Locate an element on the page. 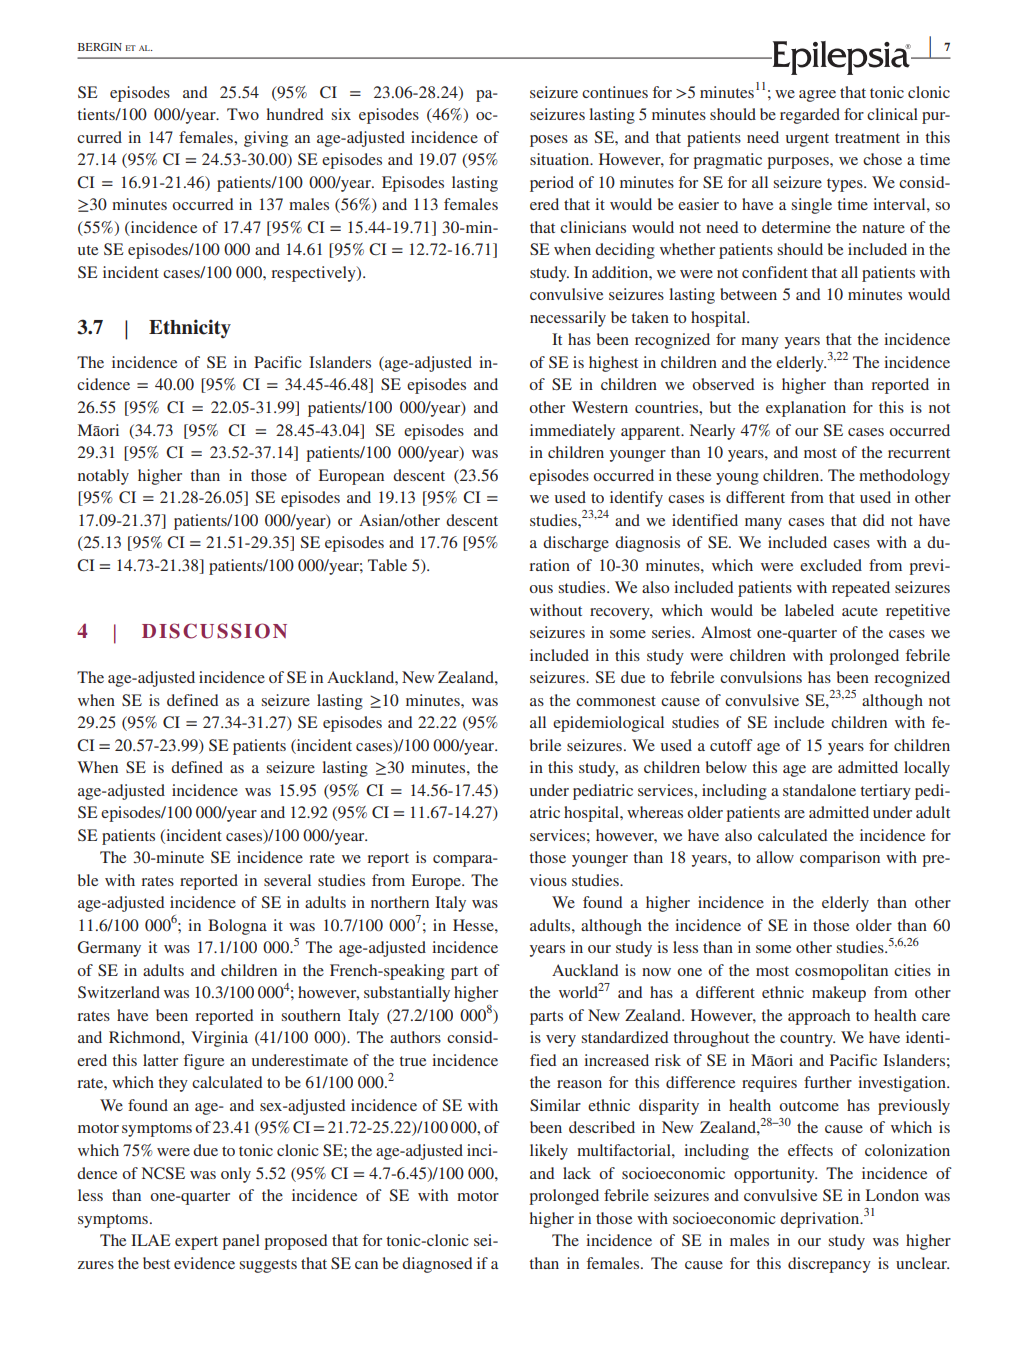  convulsions is located at coordinates (761, 677).
